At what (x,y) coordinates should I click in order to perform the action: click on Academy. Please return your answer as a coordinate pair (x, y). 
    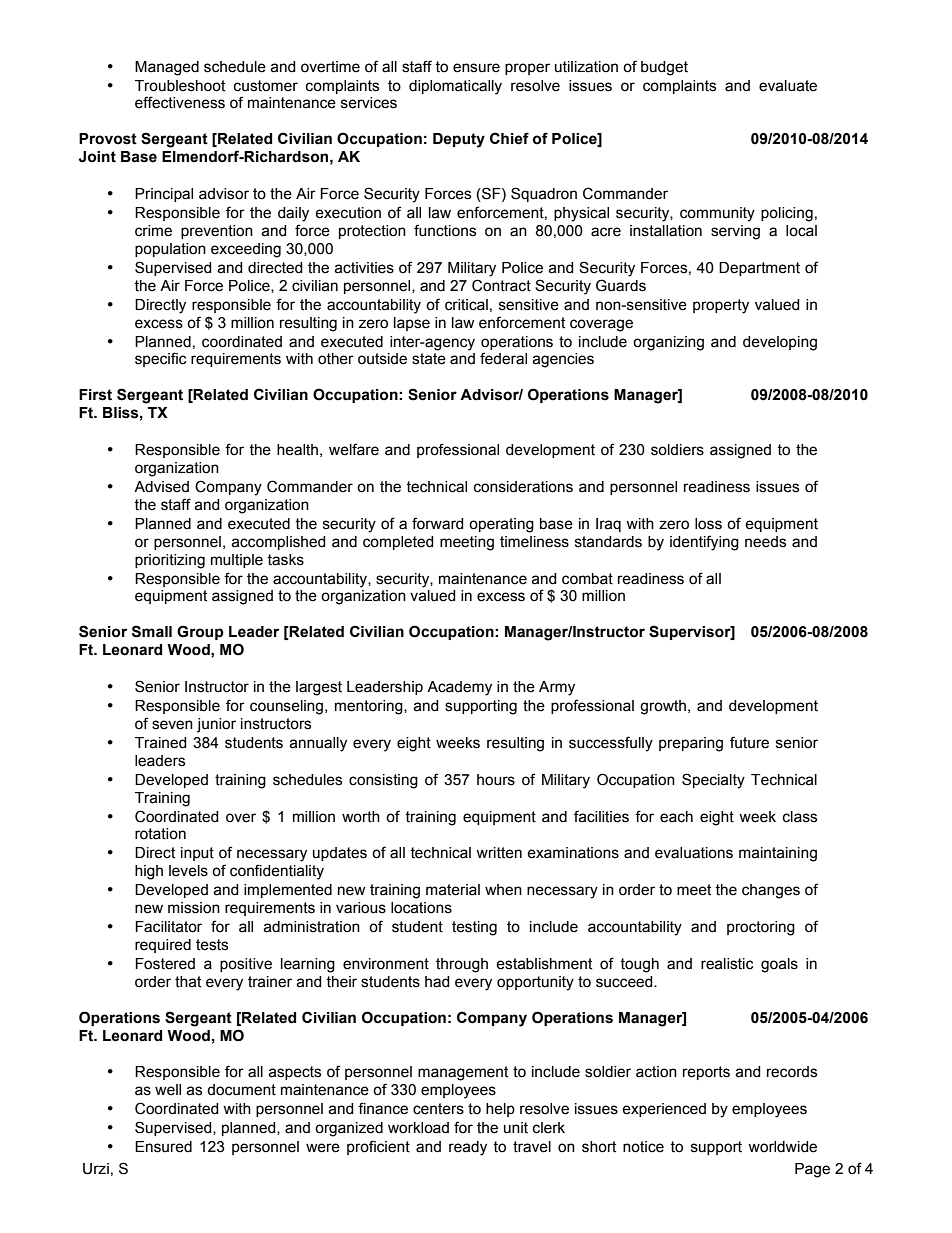
    Looking at the image, I should click on (459, 688).
